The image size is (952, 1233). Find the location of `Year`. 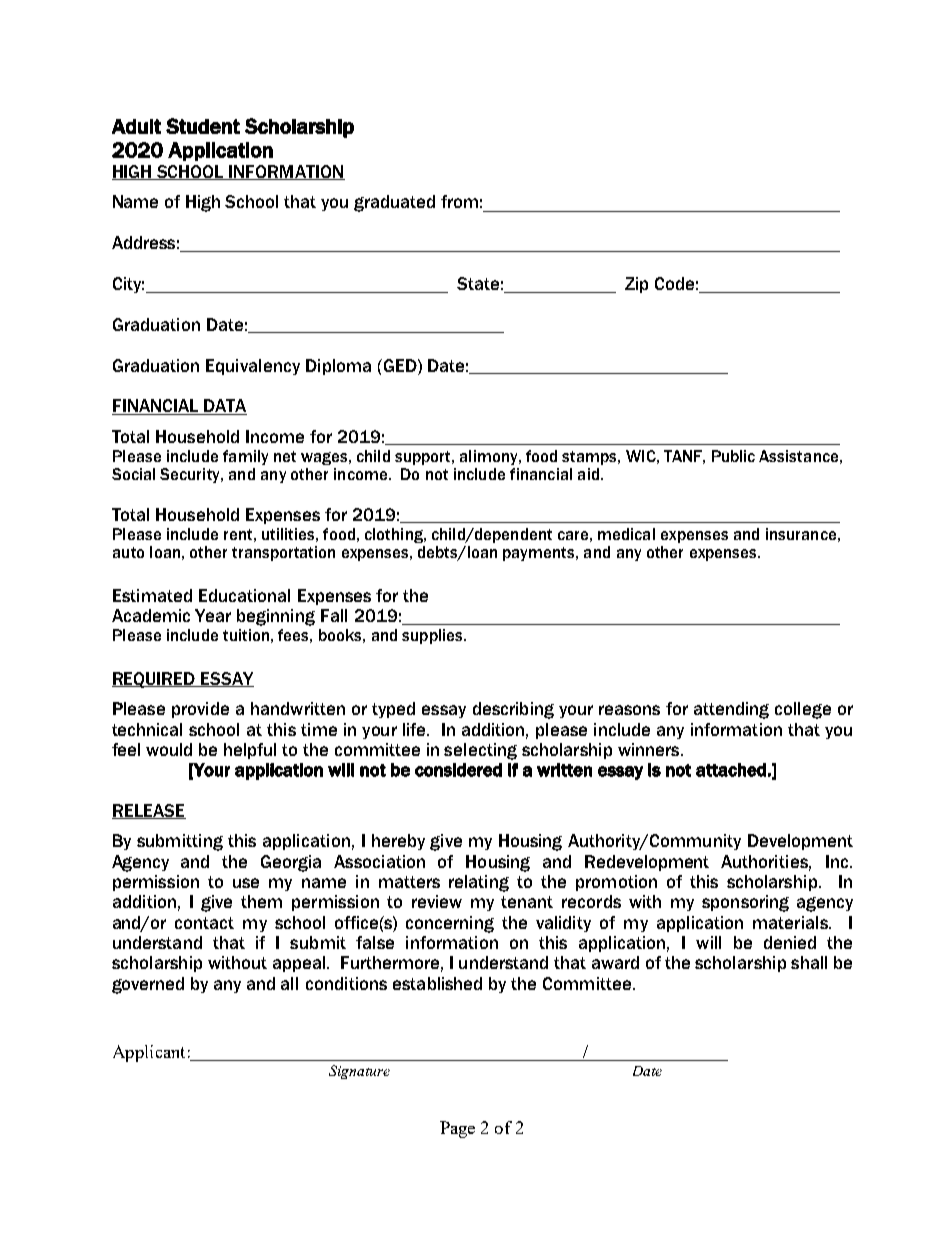

Year is located at coordinates (213, 615).
